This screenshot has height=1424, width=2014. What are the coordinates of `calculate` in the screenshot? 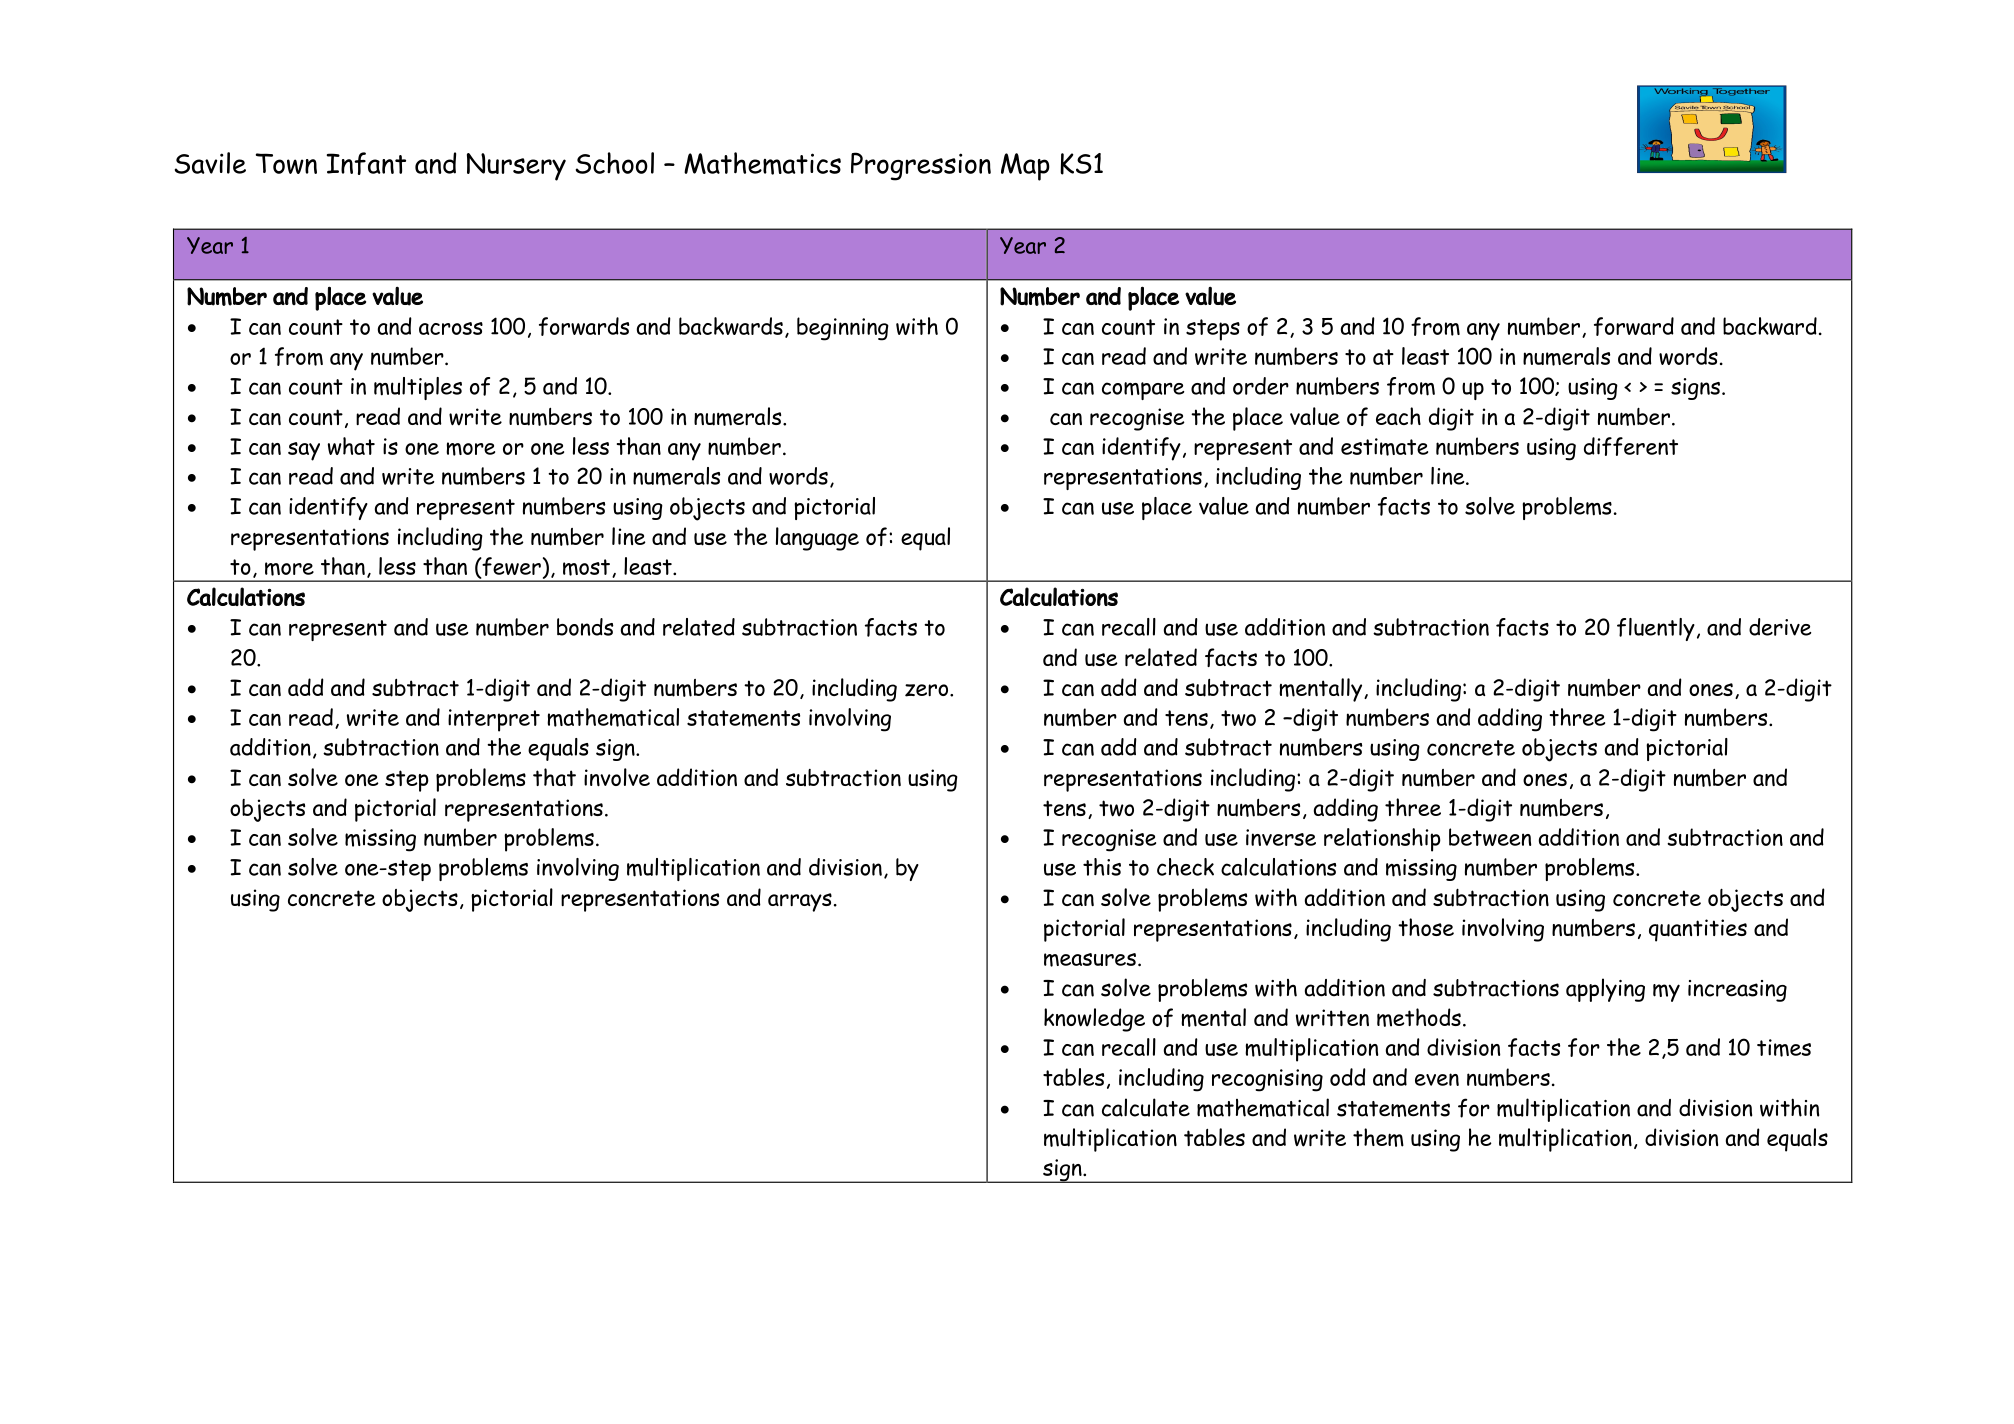 It's located at (1146, 1107).
